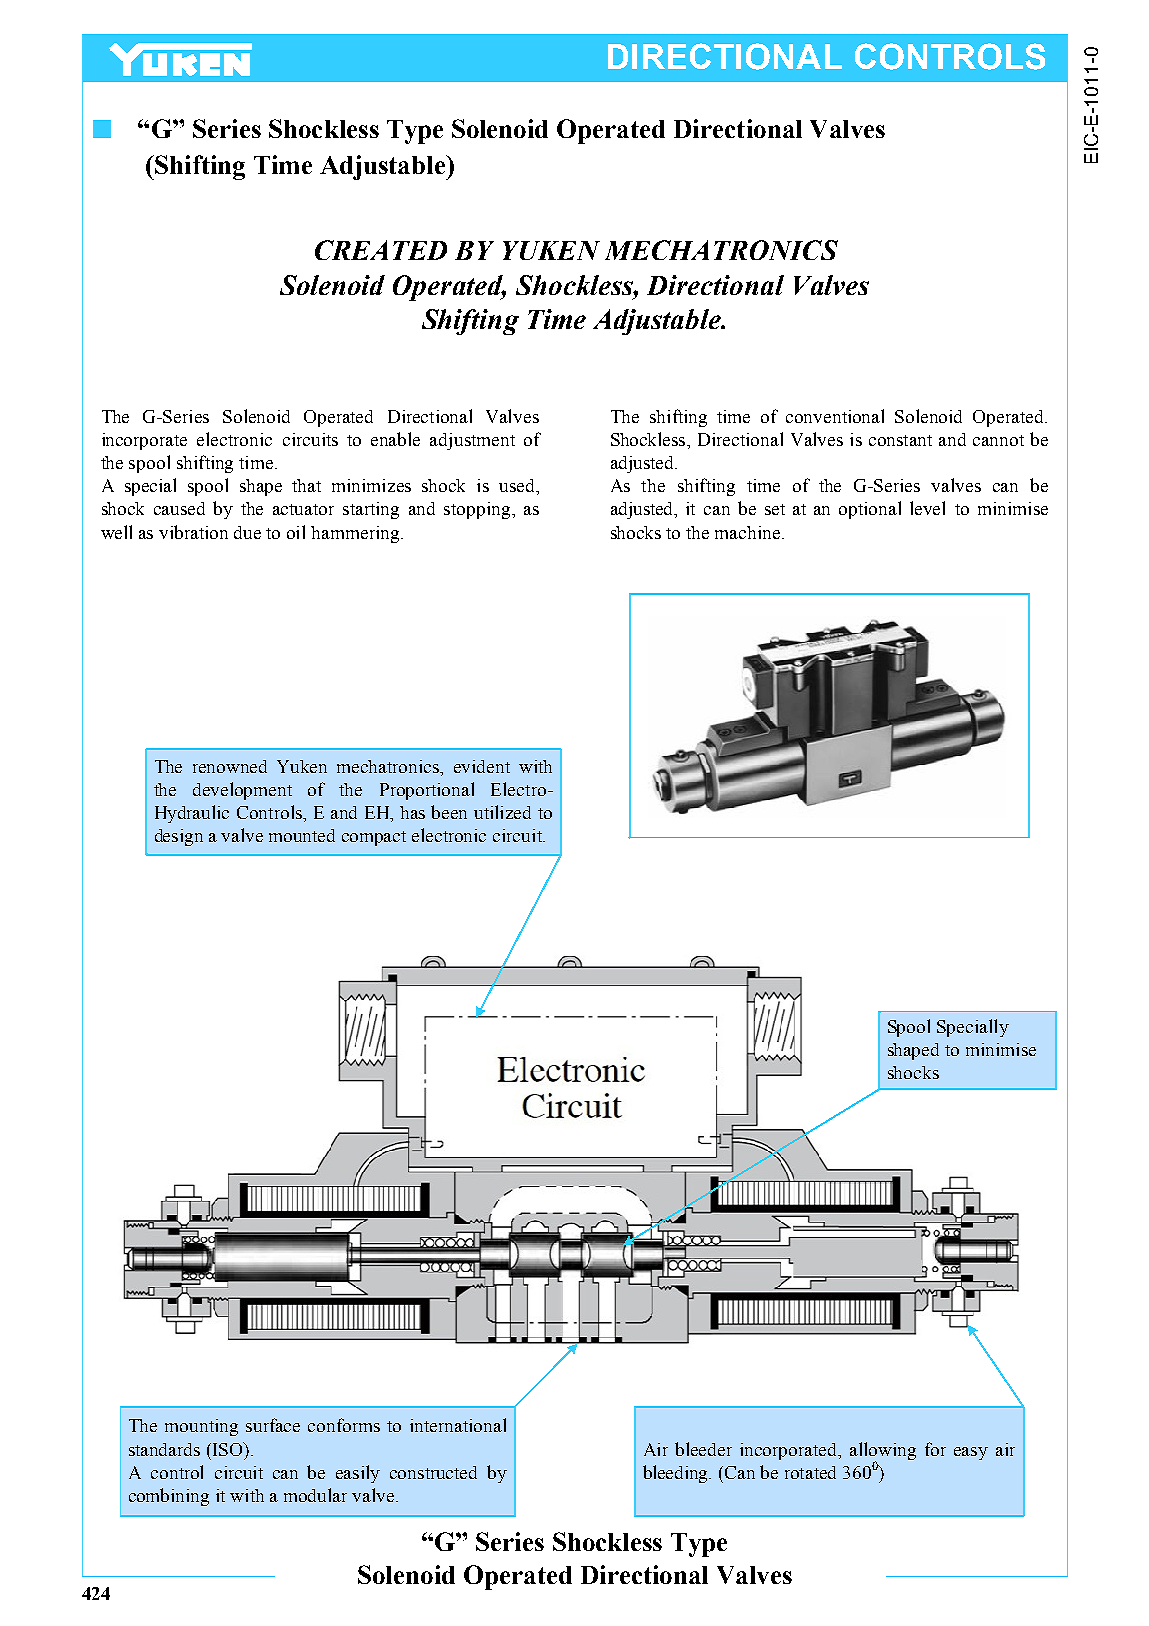  What do you see at coordinates (227, 1449) in the page?
I see `ISO` at bounding box center [227, 1449].
